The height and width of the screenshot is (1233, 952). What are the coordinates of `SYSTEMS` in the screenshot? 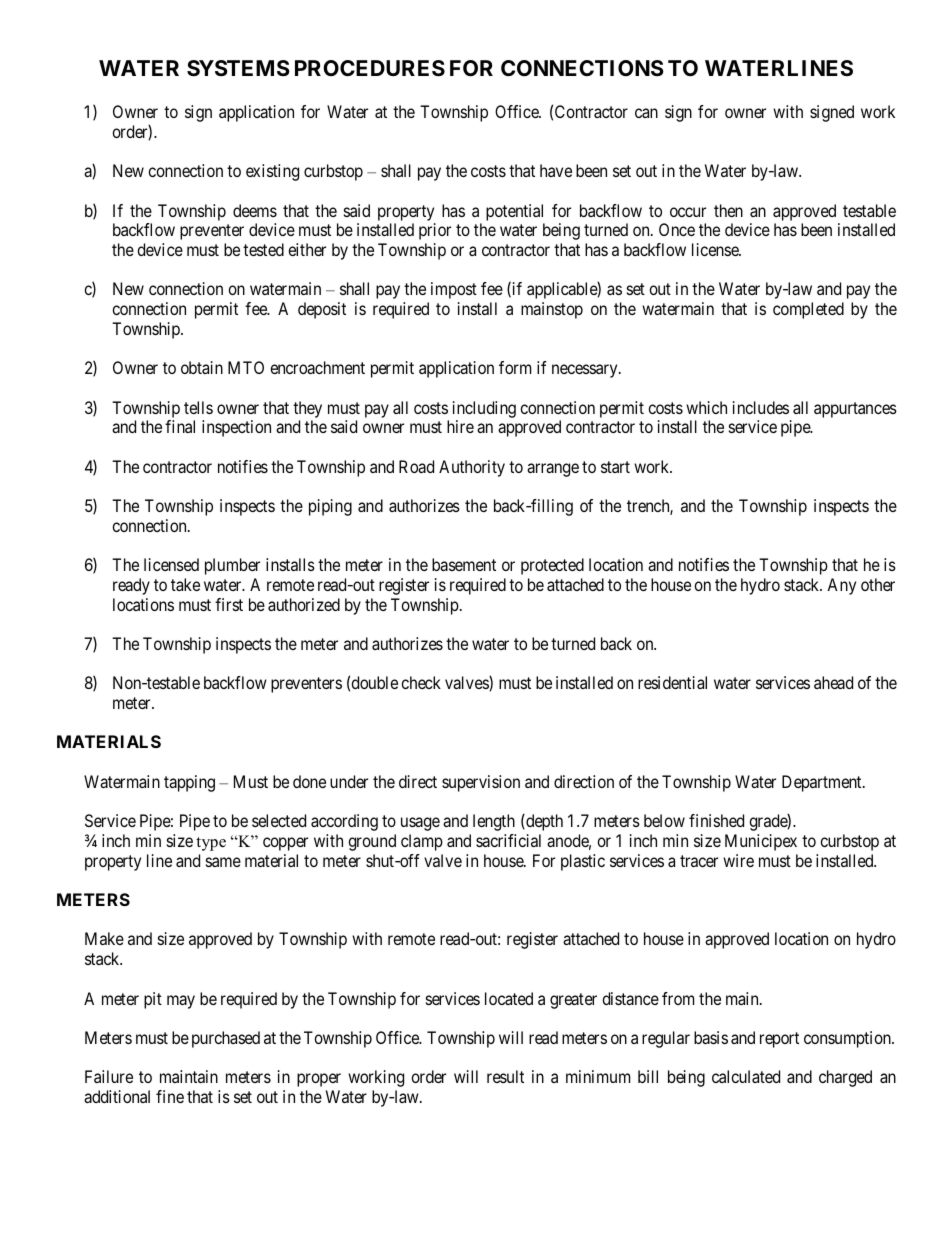 It's located at (238, 68).
